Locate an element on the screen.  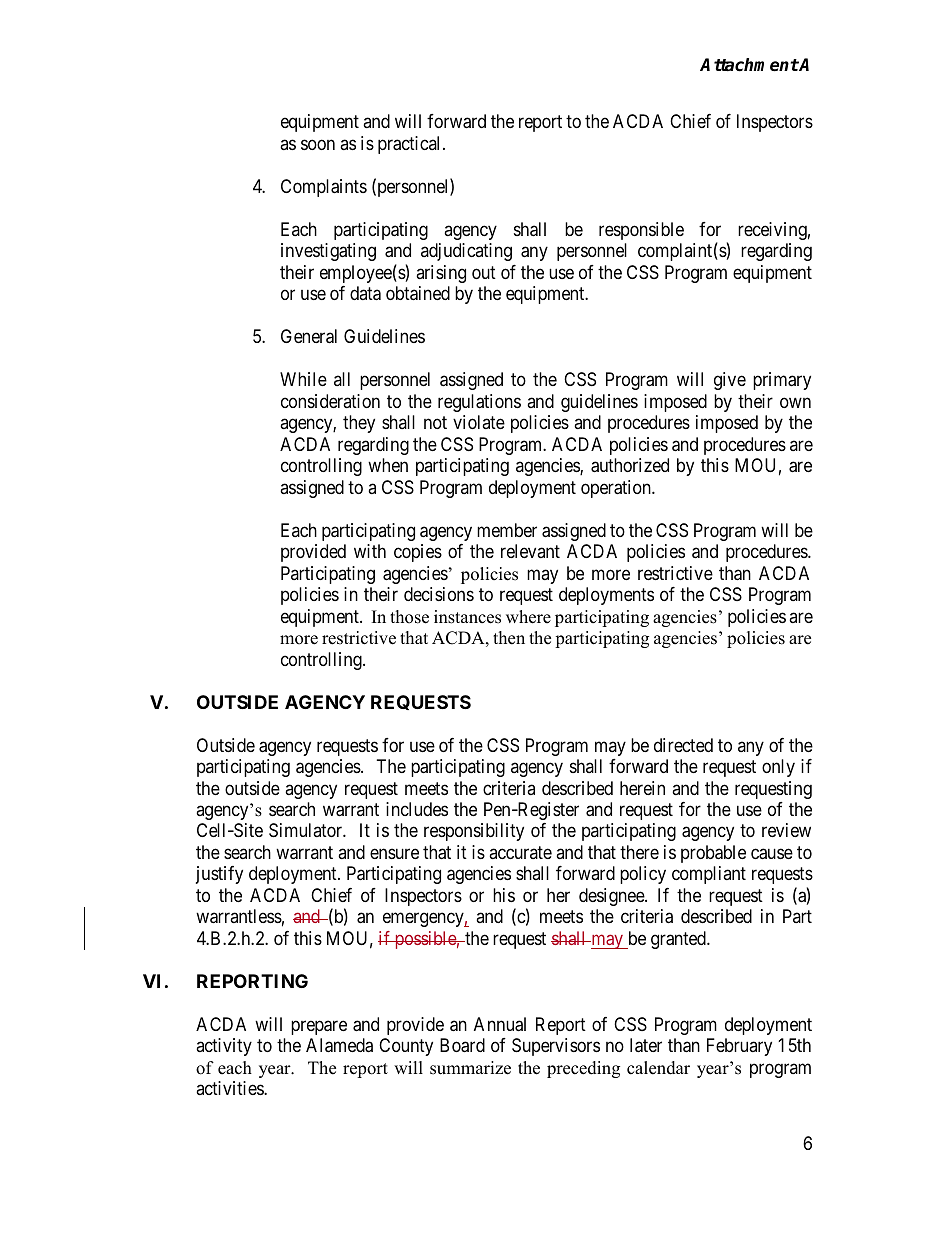
responsible is located at coordinates (641, 231).
